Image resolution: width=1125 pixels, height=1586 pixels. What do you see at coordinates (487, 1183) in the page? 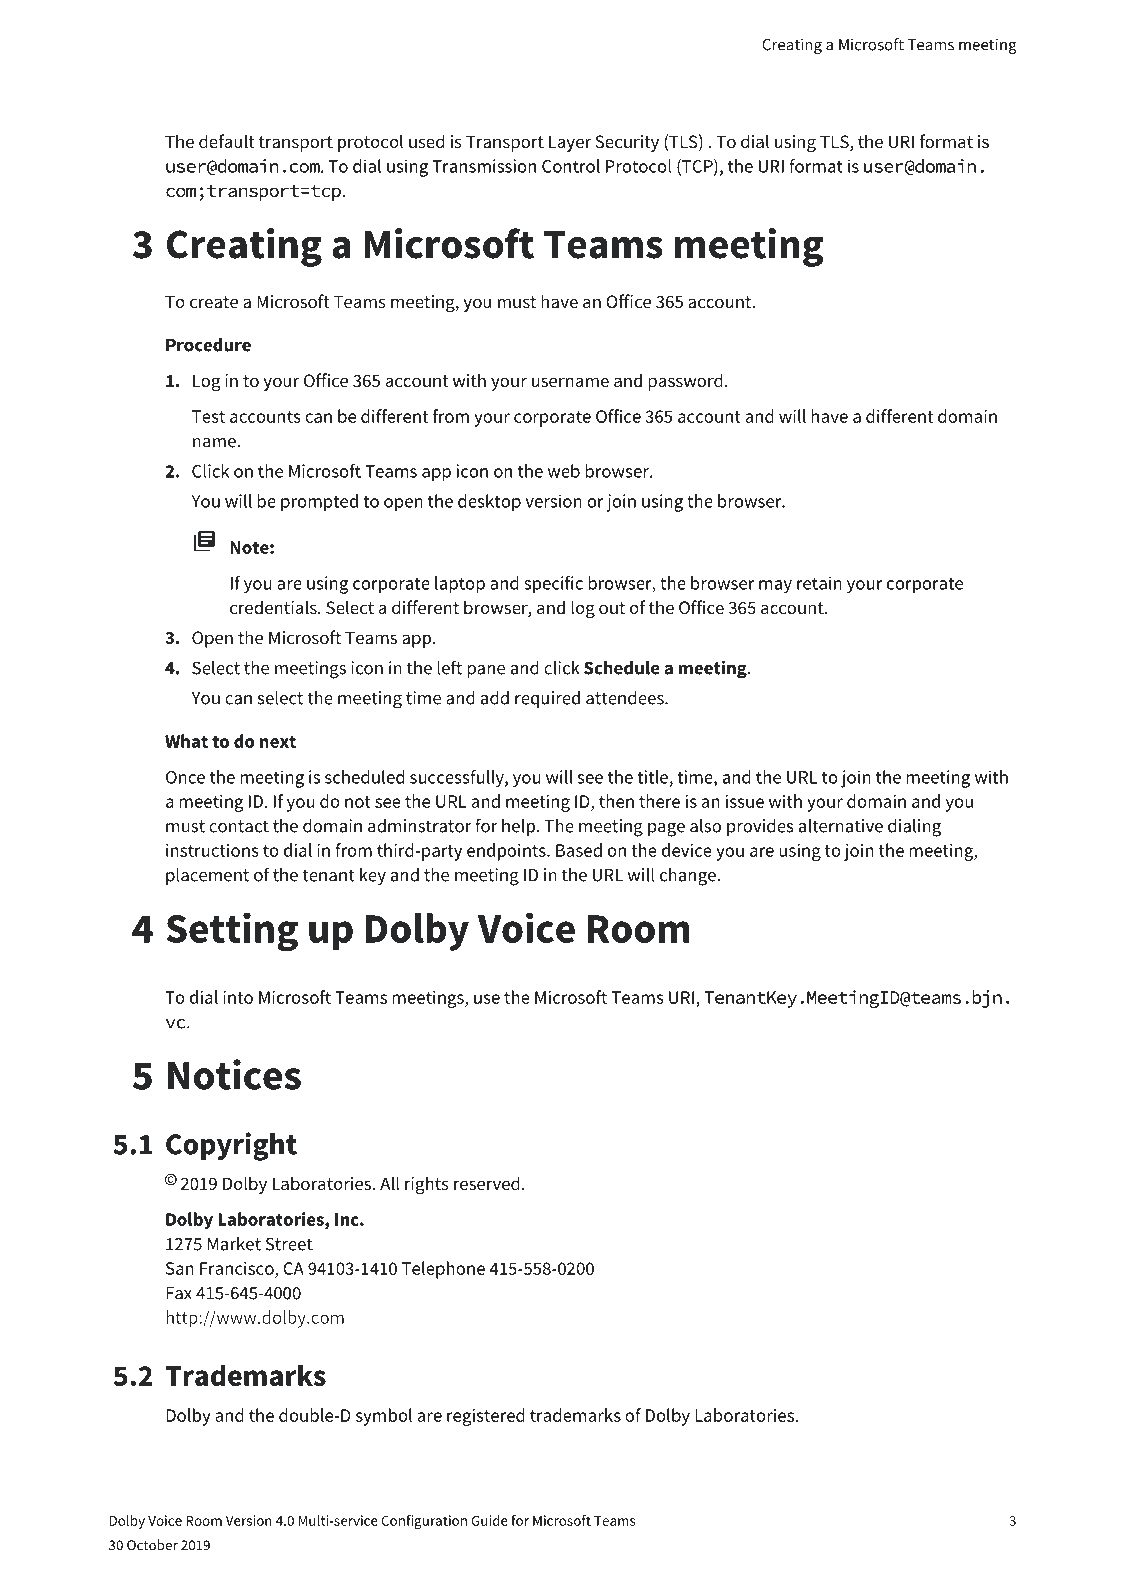
I see `reserved` at bounding box center [487, 1183].
